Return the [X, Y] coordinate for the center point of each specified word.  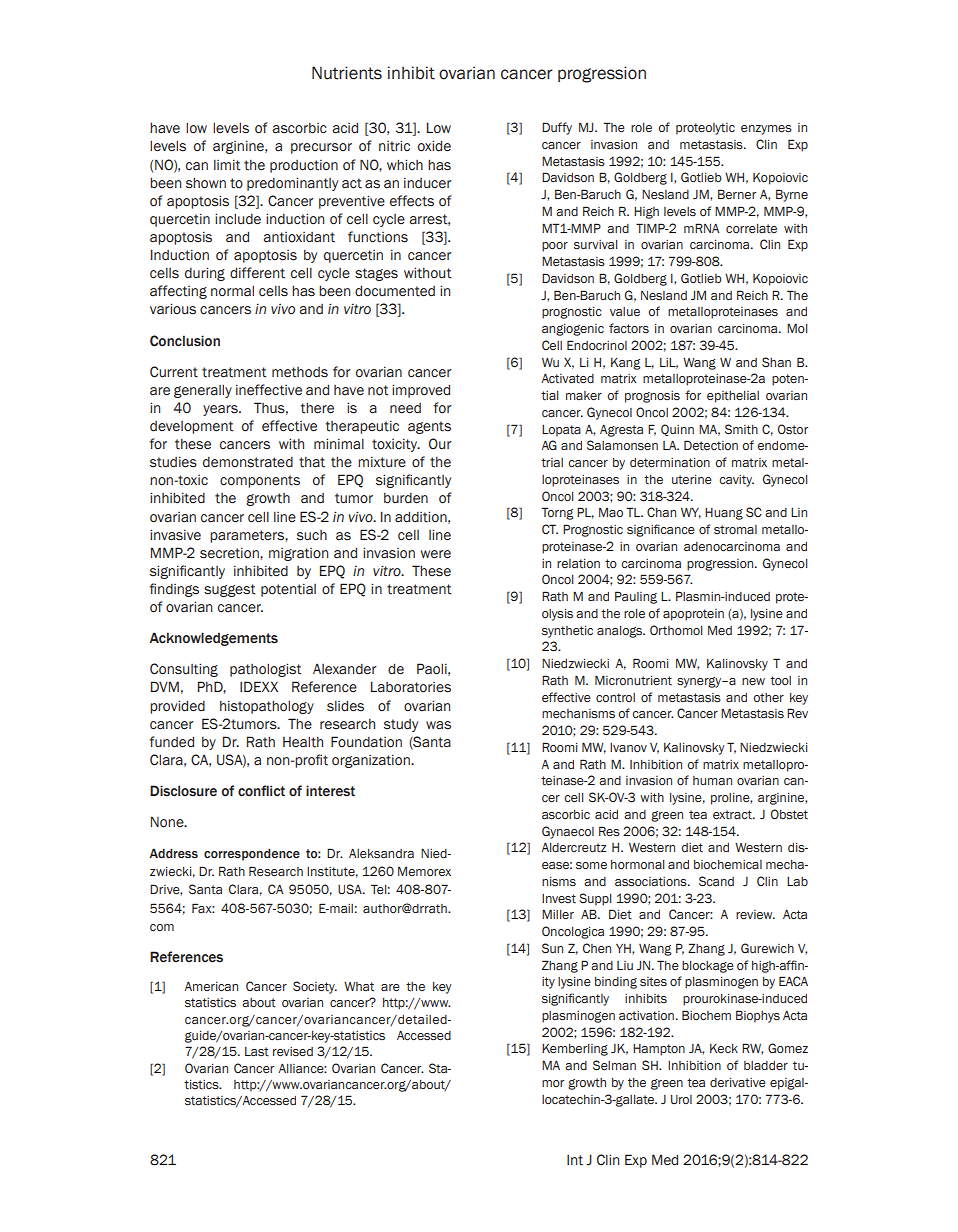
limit [227, 165]
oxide [434, 146]
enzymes [766, 130]
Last [257, 1052]
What [359, 987]
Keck [724, 1048]
